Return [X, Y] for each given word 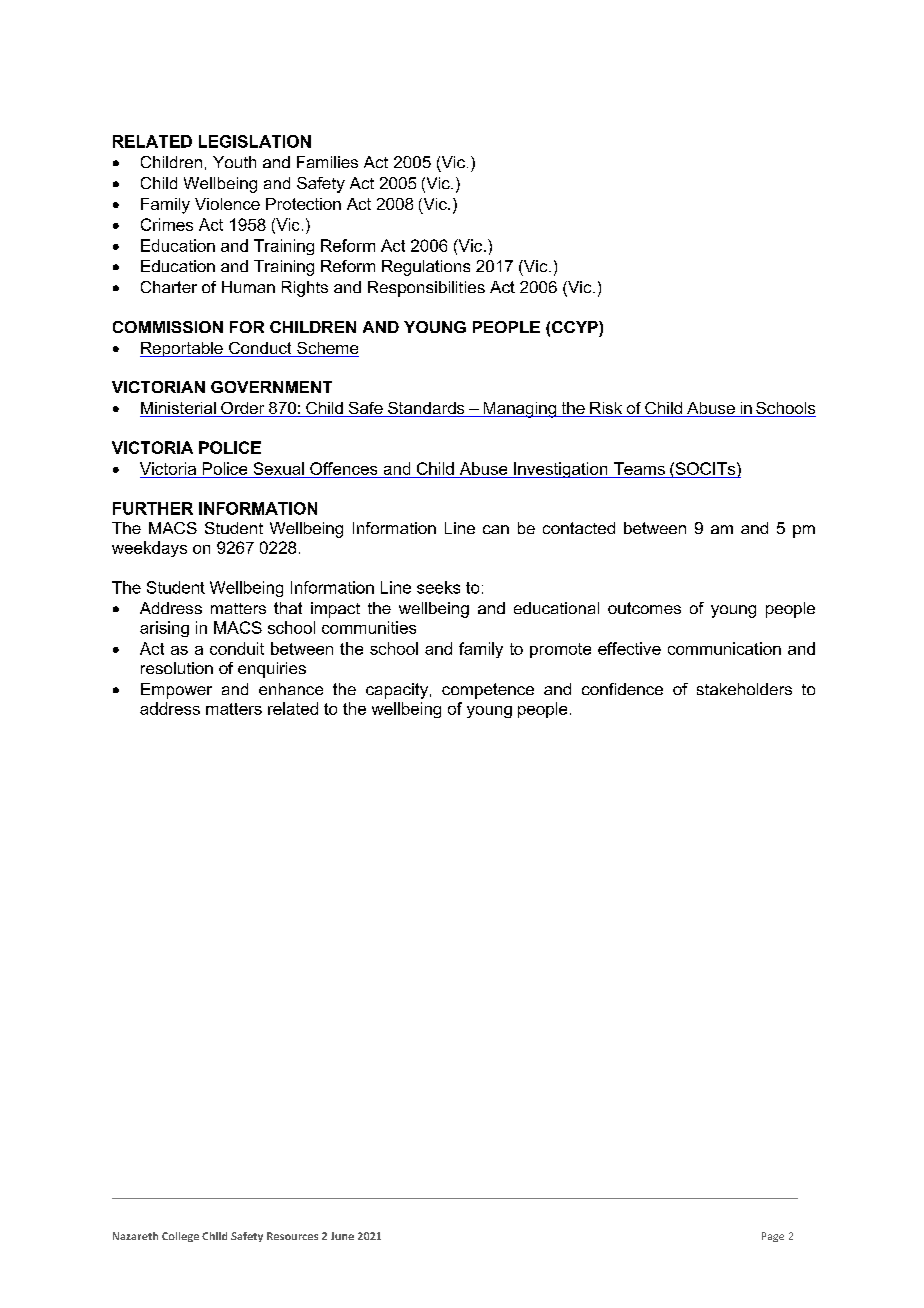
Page [773, 1237]
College [180, 1237]
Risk [606, 409]
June [342, 1236]
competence [488, 691]
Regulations [426, 268]
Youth [234, 162]
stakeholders [744, 689]
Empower [176, 691]
